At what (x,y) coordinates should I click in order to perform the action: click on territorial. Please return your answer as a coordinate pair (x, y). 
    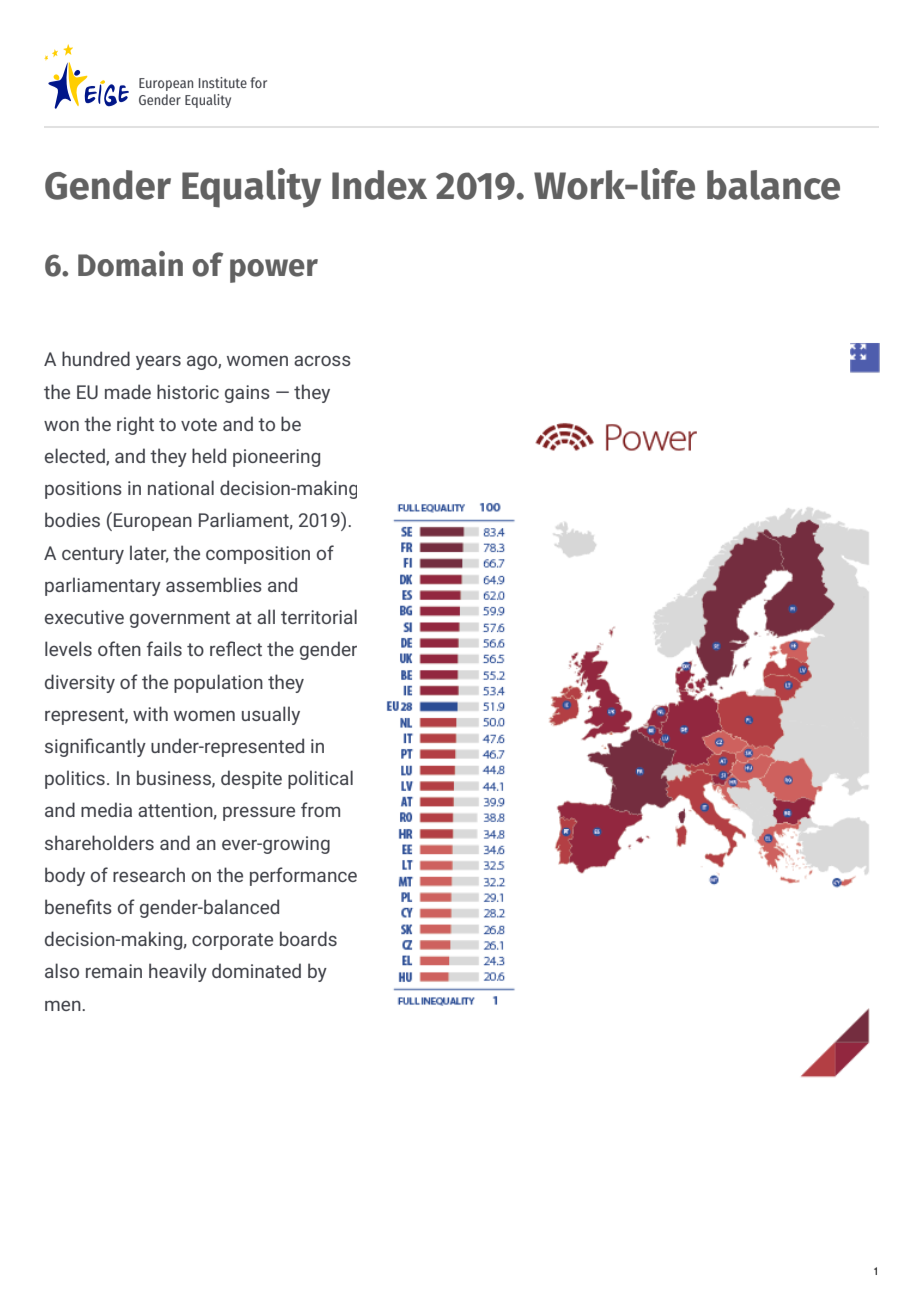
    Looking at the image, I should click on (319, 616).
